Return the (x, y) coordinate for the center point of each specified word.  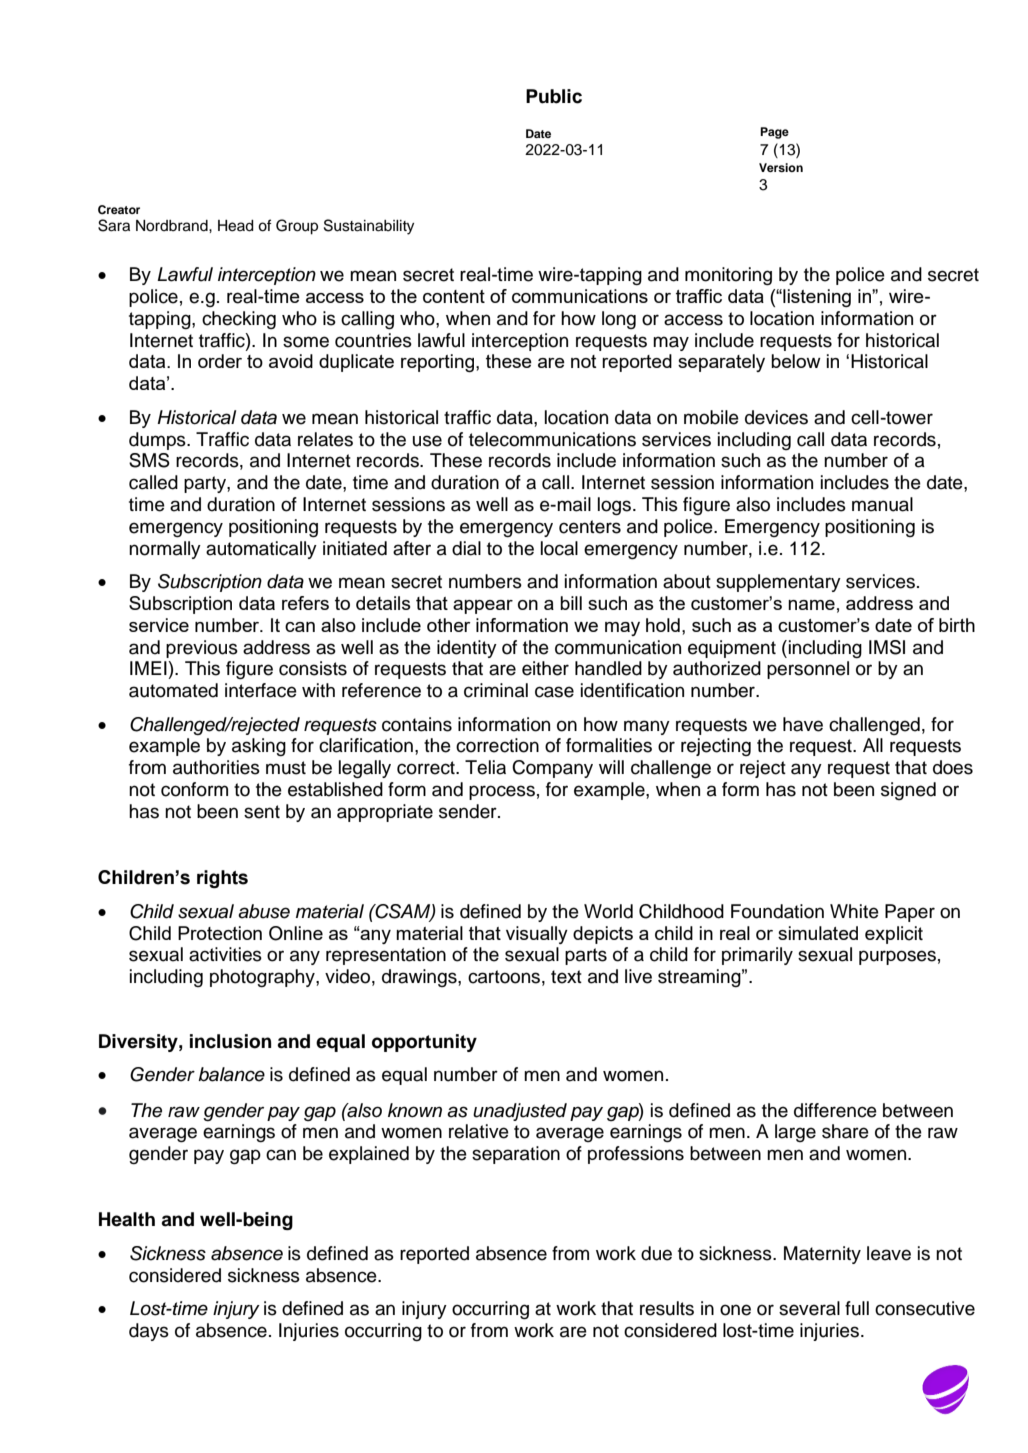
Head (236, 226)
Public (554, 96)
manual (882, 504)
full (857, 1308)
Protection (220, 933)
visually (537, 935)
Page (774, 133)
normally (165, 550)
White (854, 911)
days (149, 1332)
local (559, 548)
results (667, 1308)
